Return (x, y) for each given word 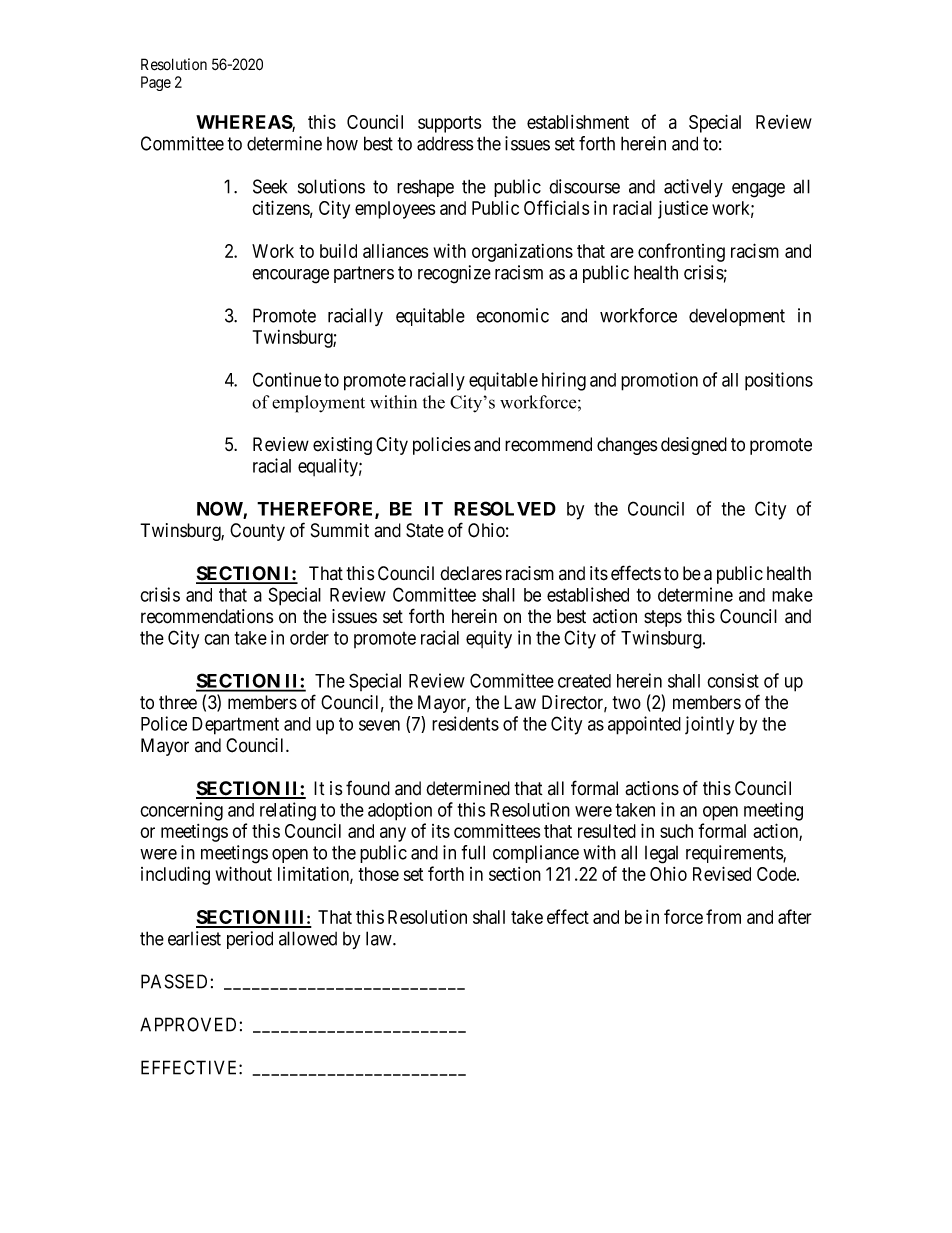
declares (471, 573)
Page (156, 83)
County (257, 532)
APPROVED (188, 1024)
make (792, 595)
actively (693, 188)
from (723, 916)
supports (449, 124)
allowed (308, 938)
